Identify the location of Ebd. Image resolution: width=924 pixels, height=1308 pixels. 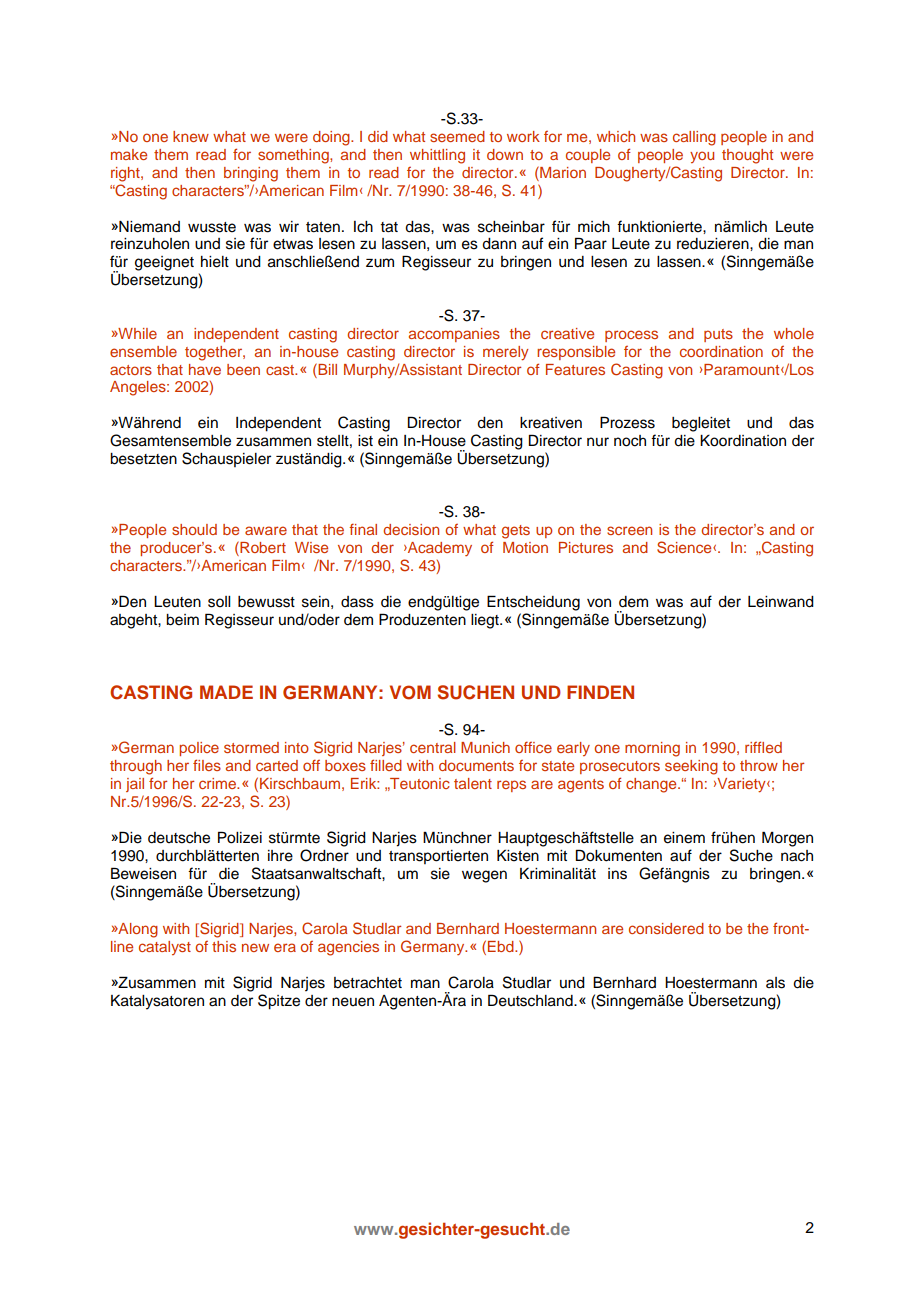
(502, 946).
